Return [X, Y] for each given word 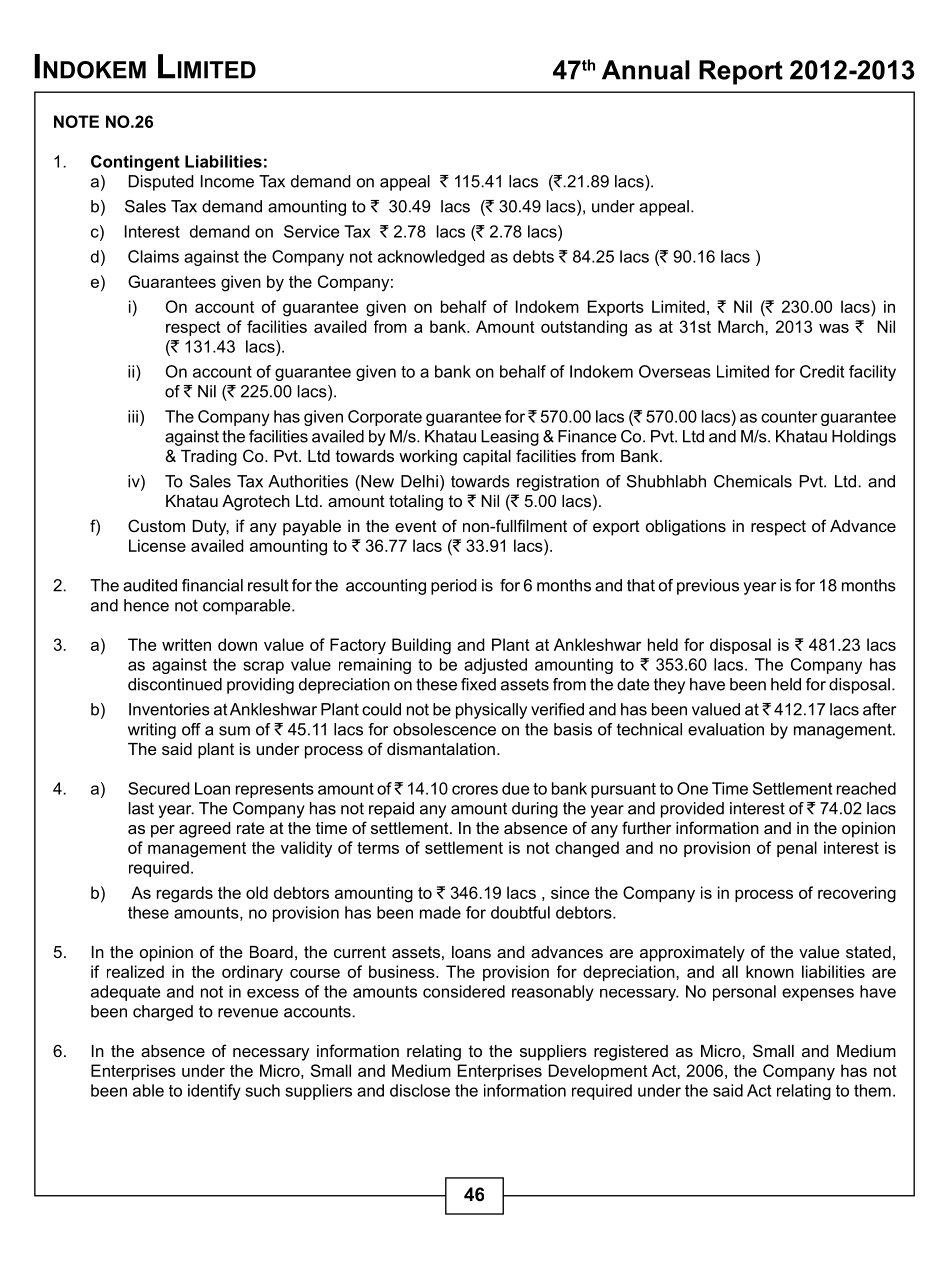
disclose [420, 1090]
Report [741, 72]
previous [708, 587]
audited [150, 585]
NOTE [76, 121]
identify [214, 1092]
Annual [646, 70]
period [454, 587]
